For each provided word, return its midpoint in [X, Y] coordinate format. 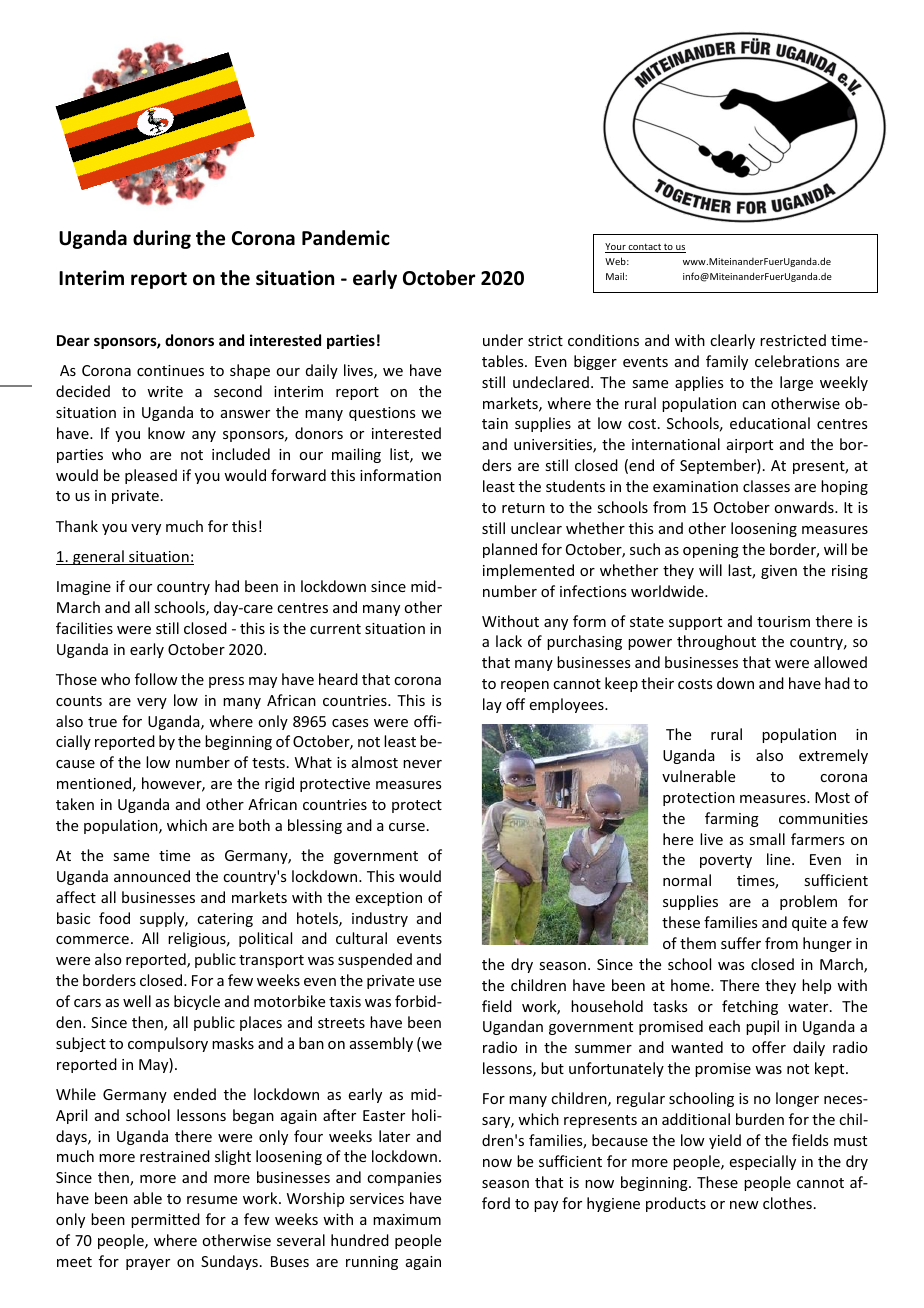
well [137, 1001]
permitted [165, 1220]
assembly [381, 1044]
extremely [833, 756]
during [162, 239]
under [503, 340]
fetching [750, 1007]
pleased [151, 476]
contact [645, 248]
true [102, 722]
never [422, 764]
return [523, 508]
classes [766, 486]
